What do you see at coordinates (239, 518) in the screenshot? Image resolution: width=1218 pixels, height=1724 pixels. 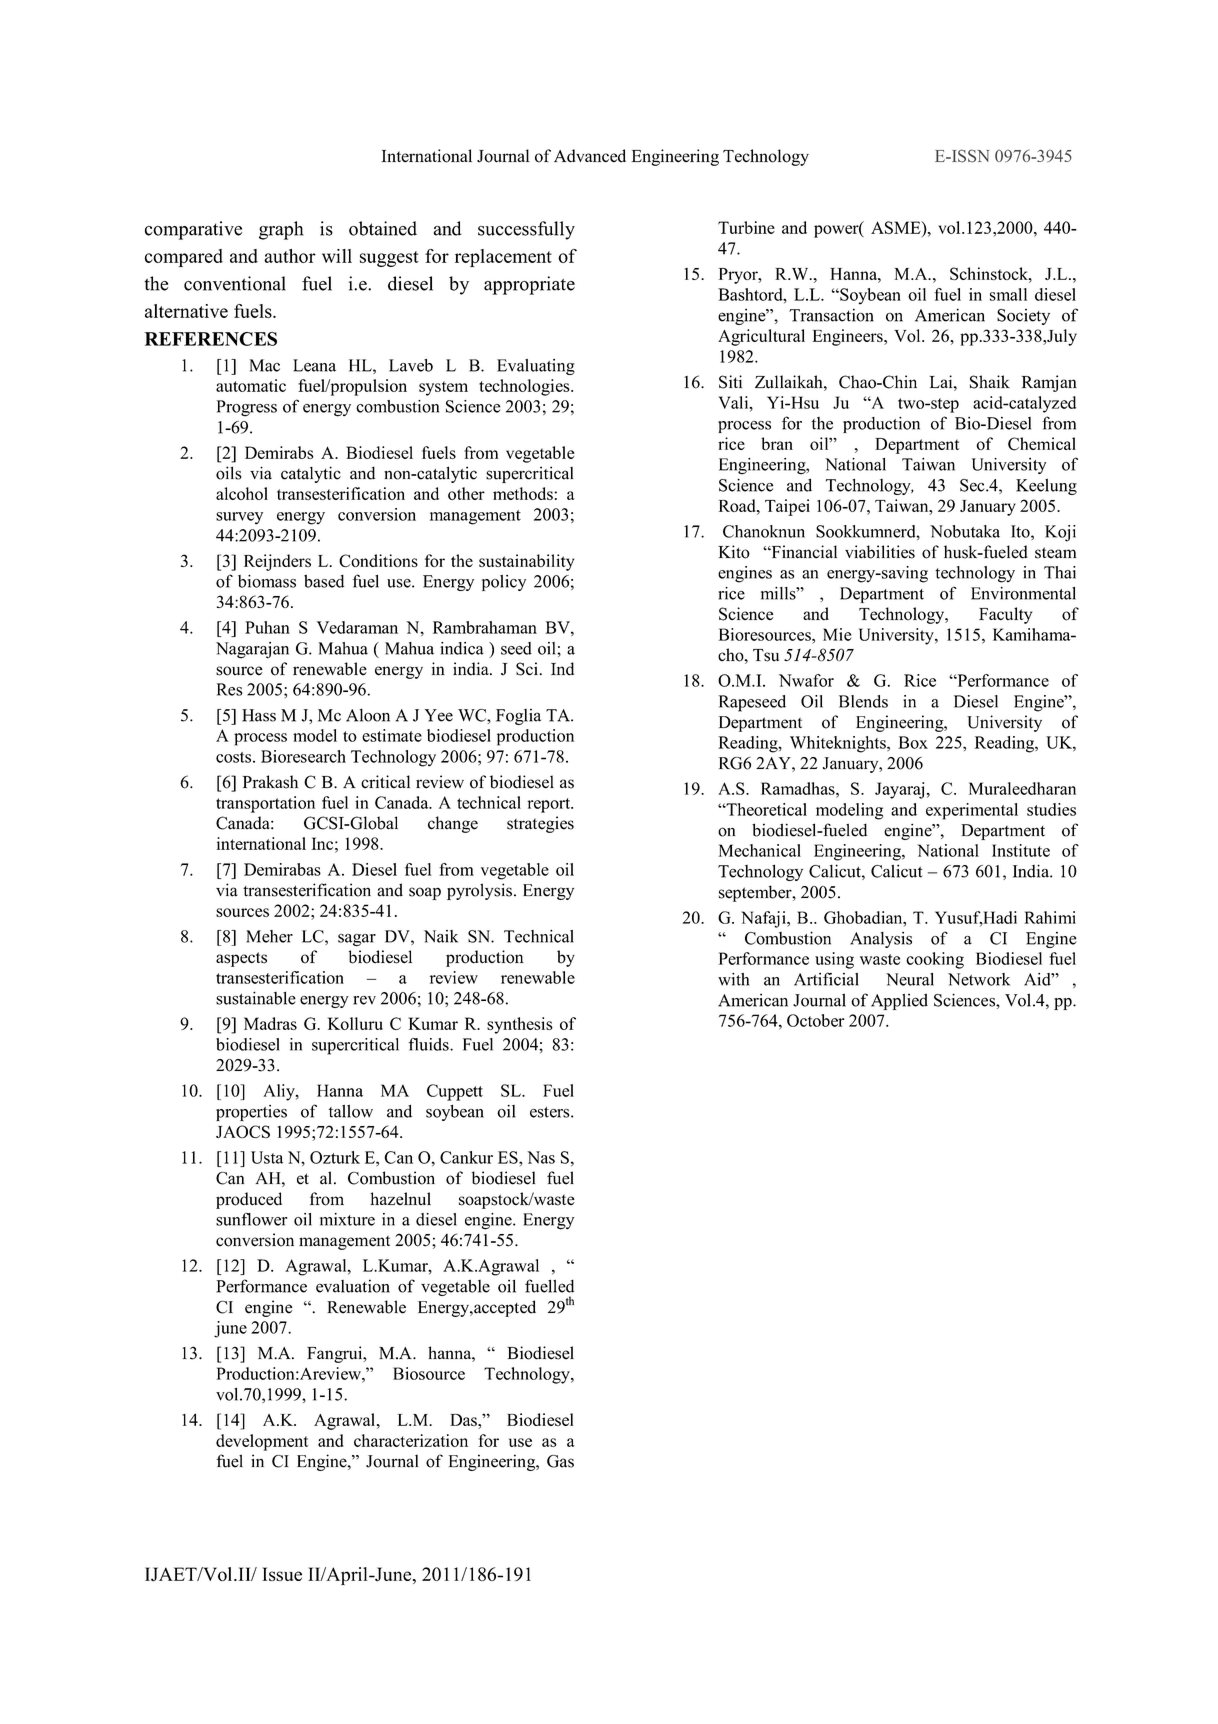 I see `survey` at bounding box center [239, 518].
